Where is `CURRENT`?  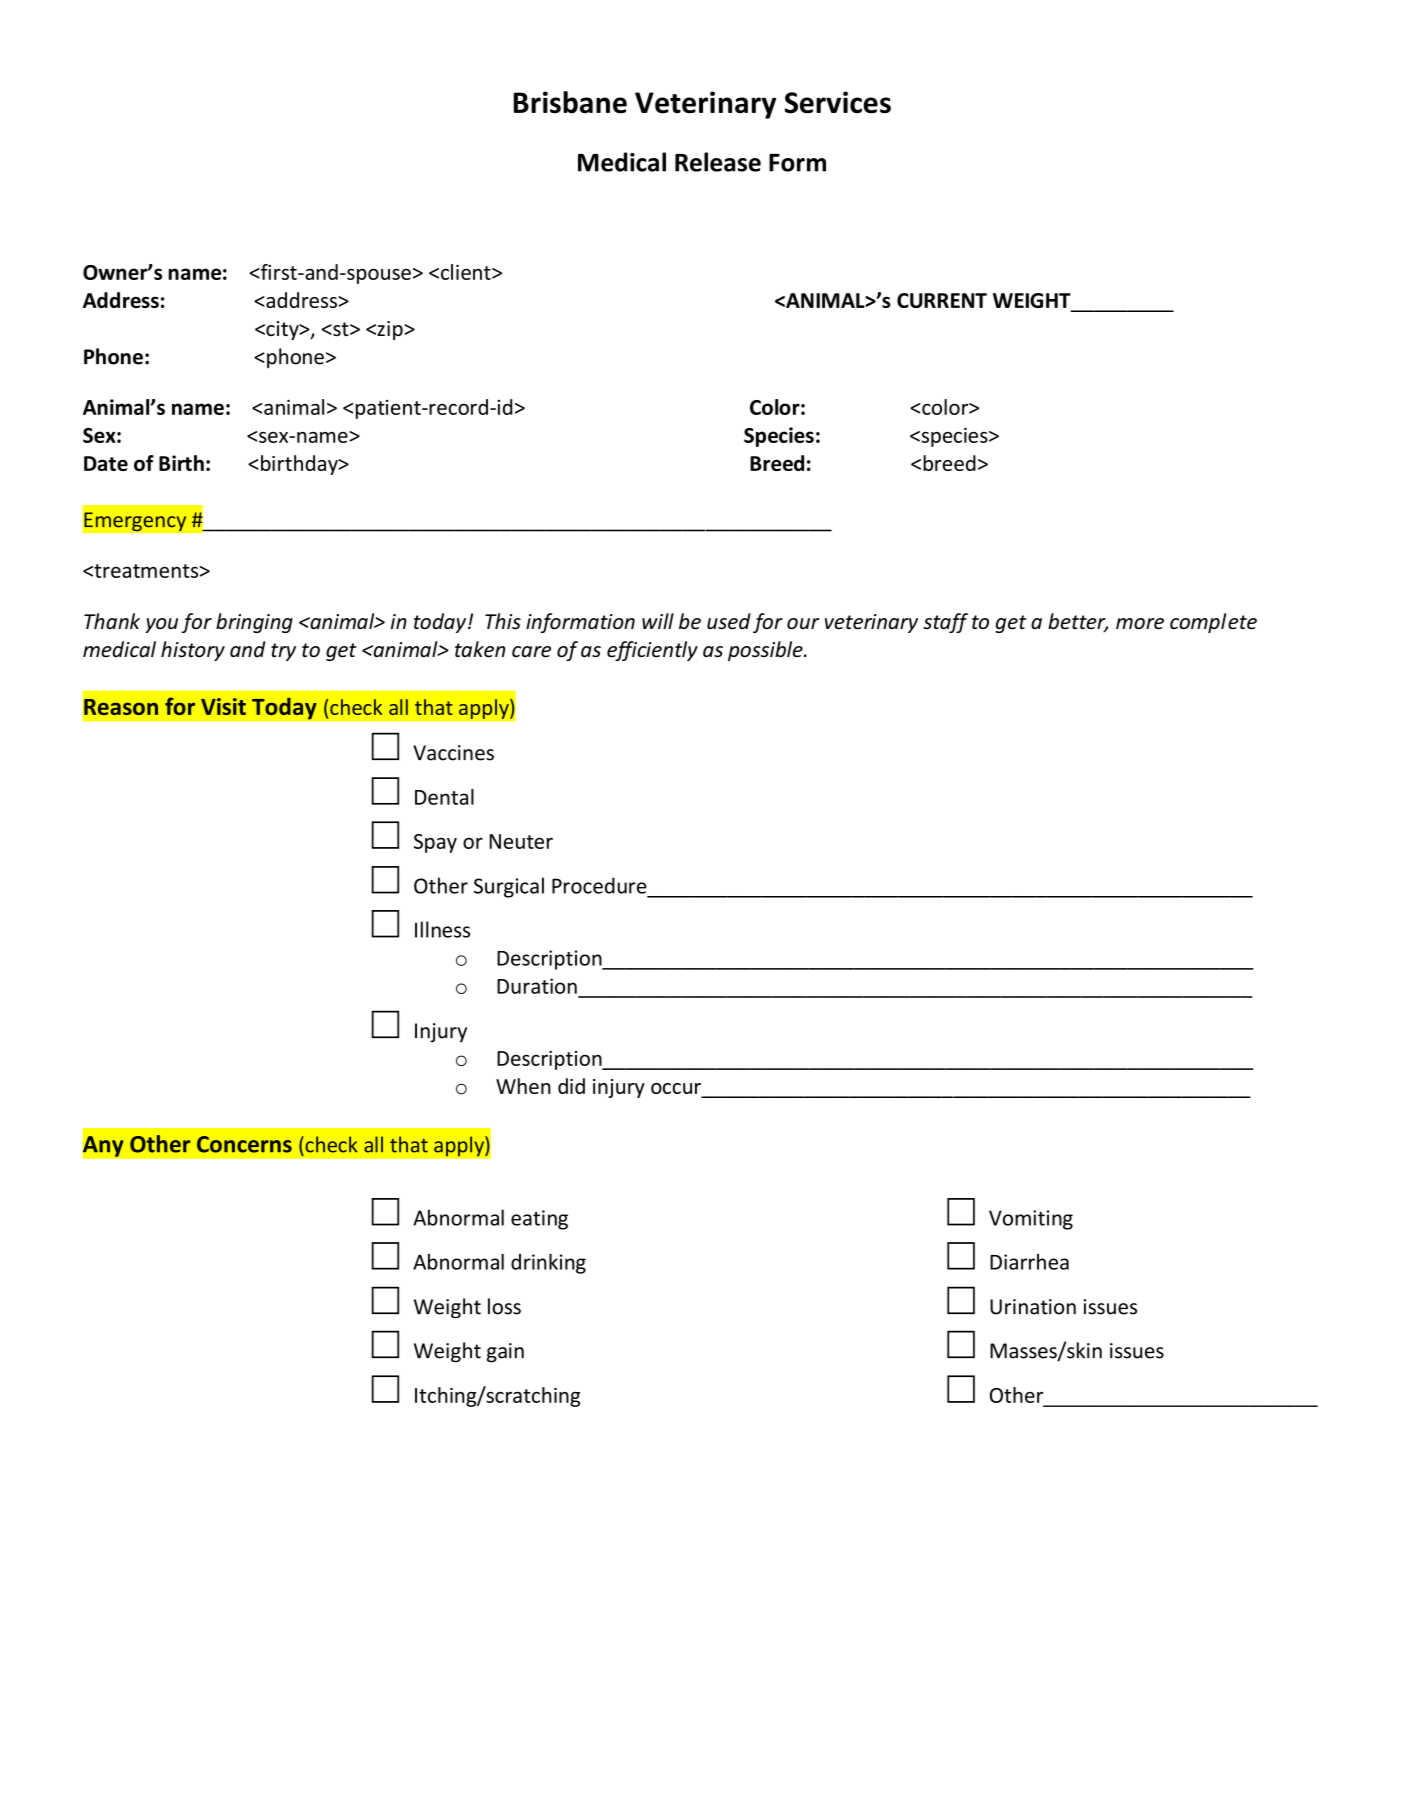
CURRENT is located at coordinates (942, 300).
